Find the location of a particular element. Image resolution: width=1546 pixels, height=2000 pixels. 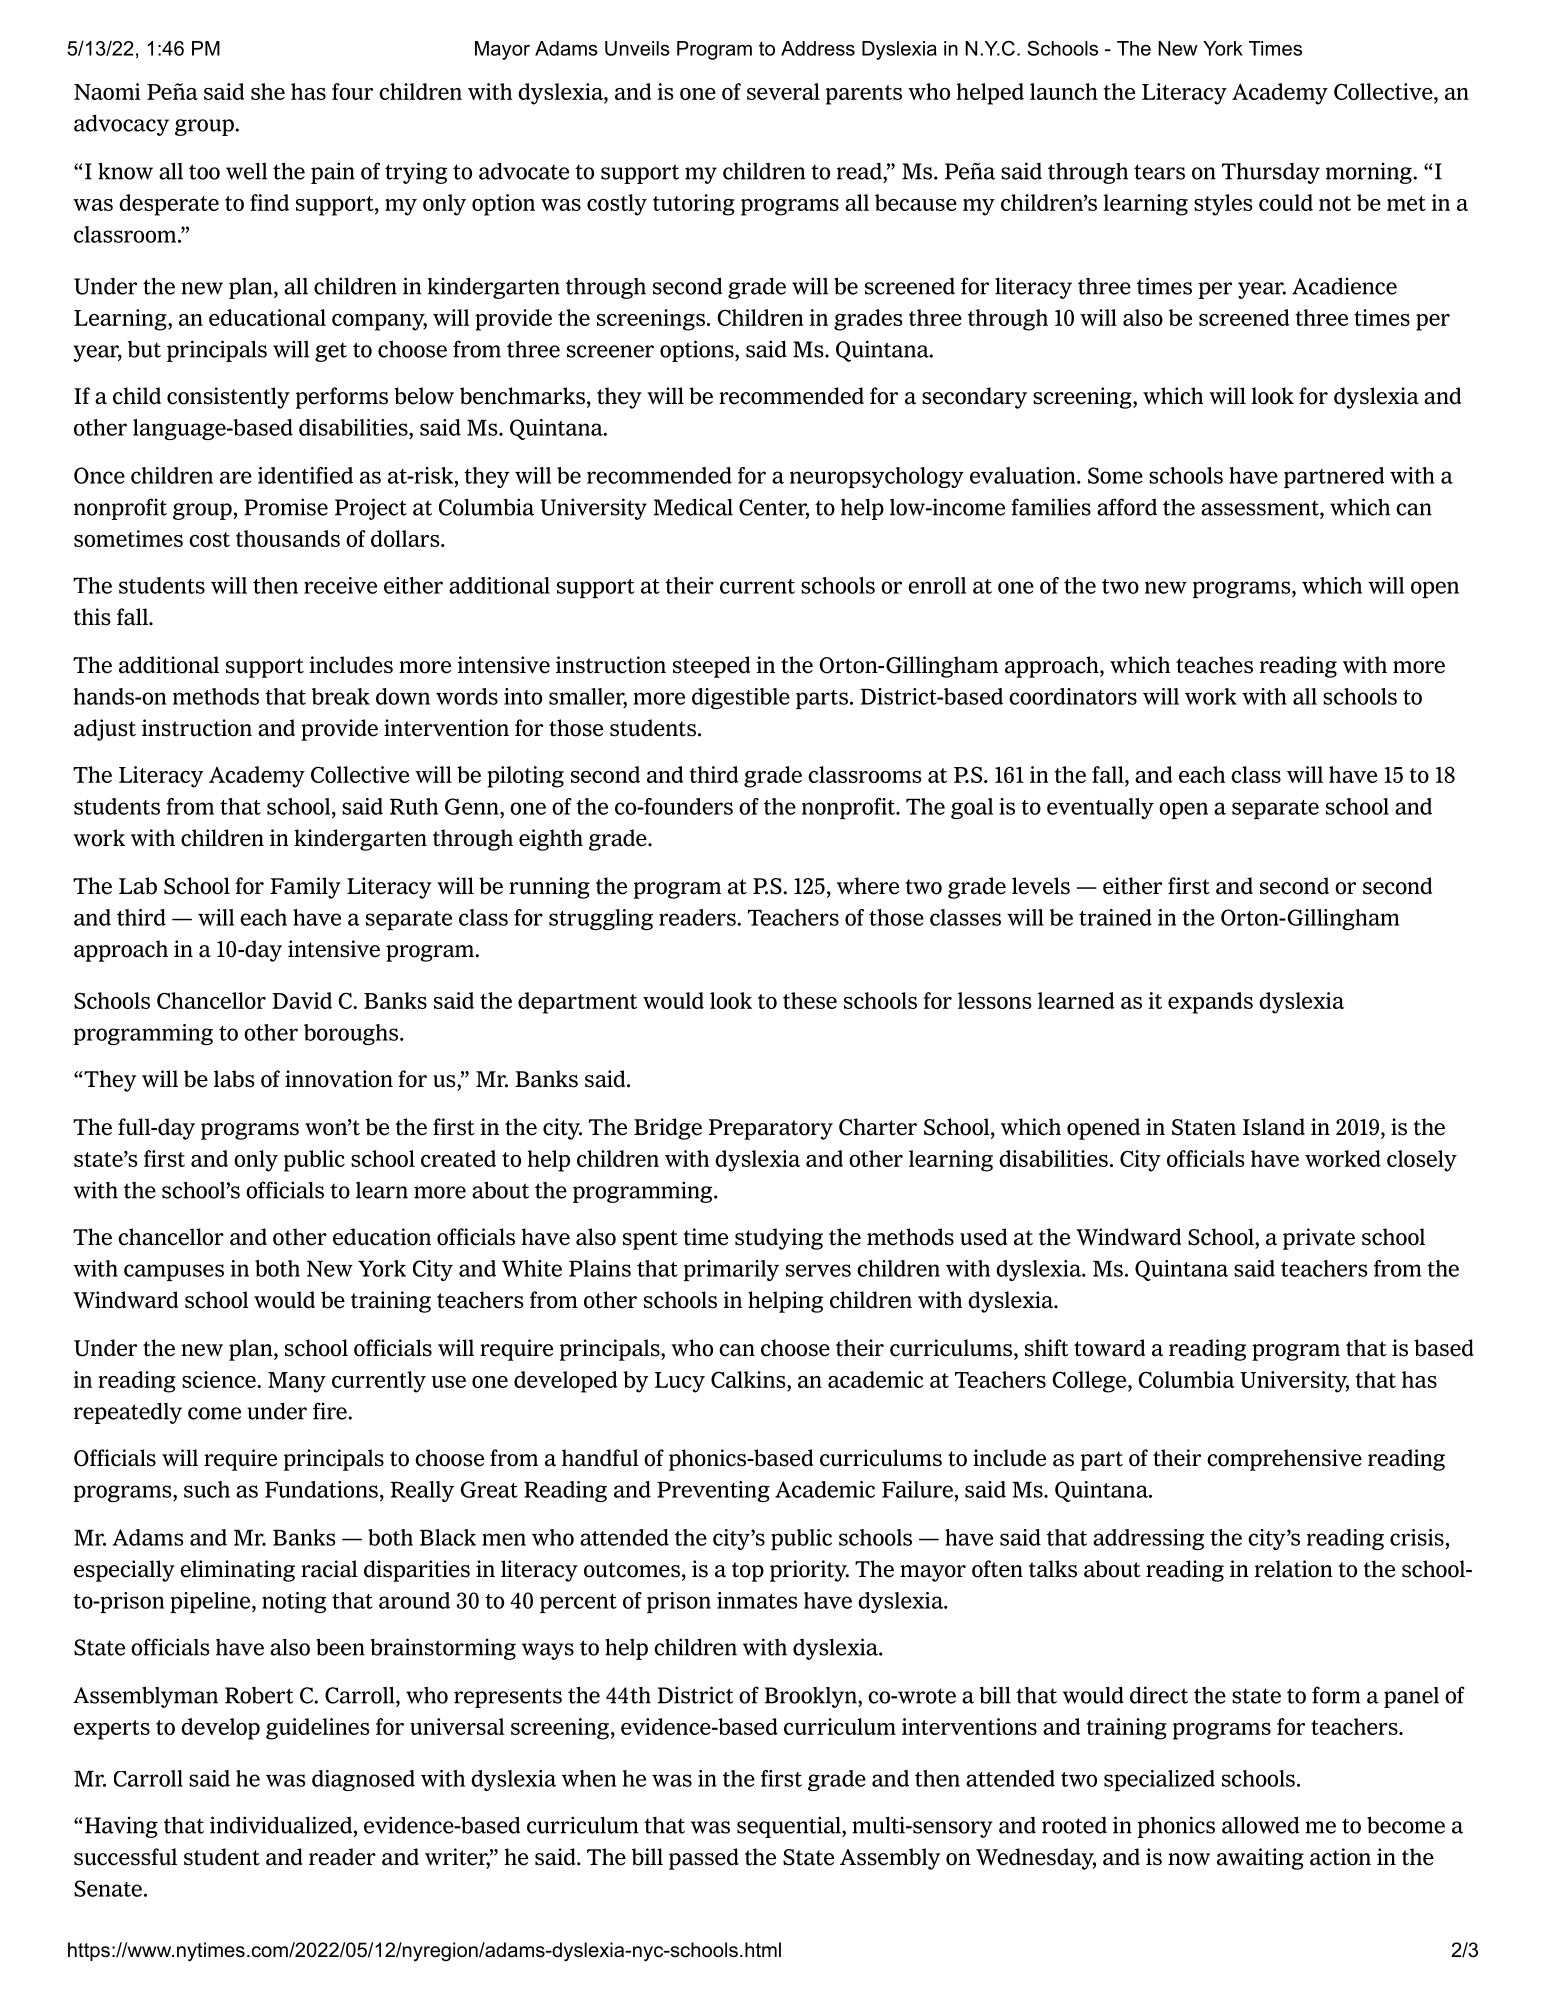

campuses is located at coordinates (174, 1272).
